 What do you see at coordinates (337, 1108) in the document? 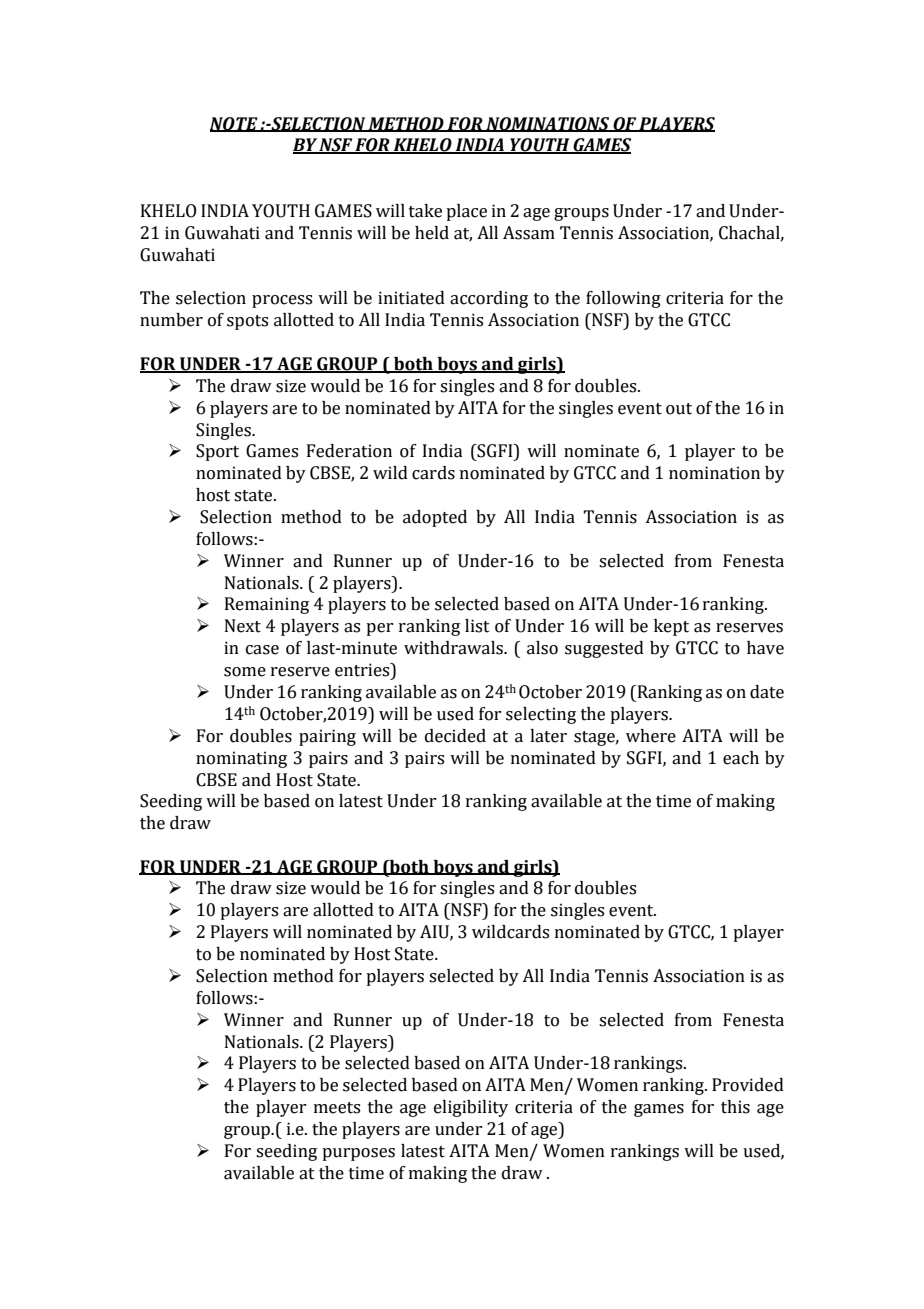
I see `meets` at bounding box center [337, 1108].
